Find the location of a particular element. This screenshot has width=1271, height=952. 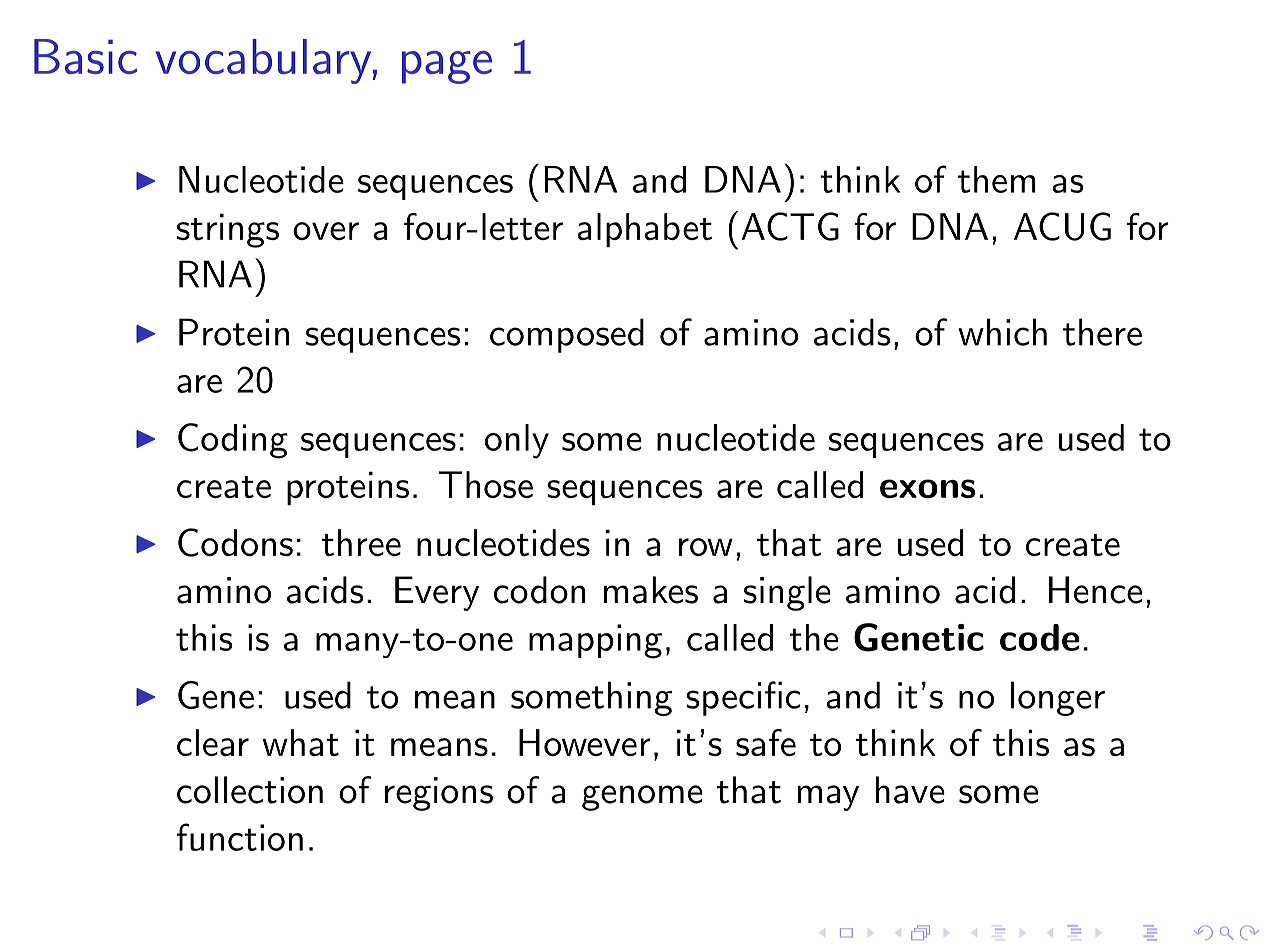

alphabet is located at coordinates (644, 230).
